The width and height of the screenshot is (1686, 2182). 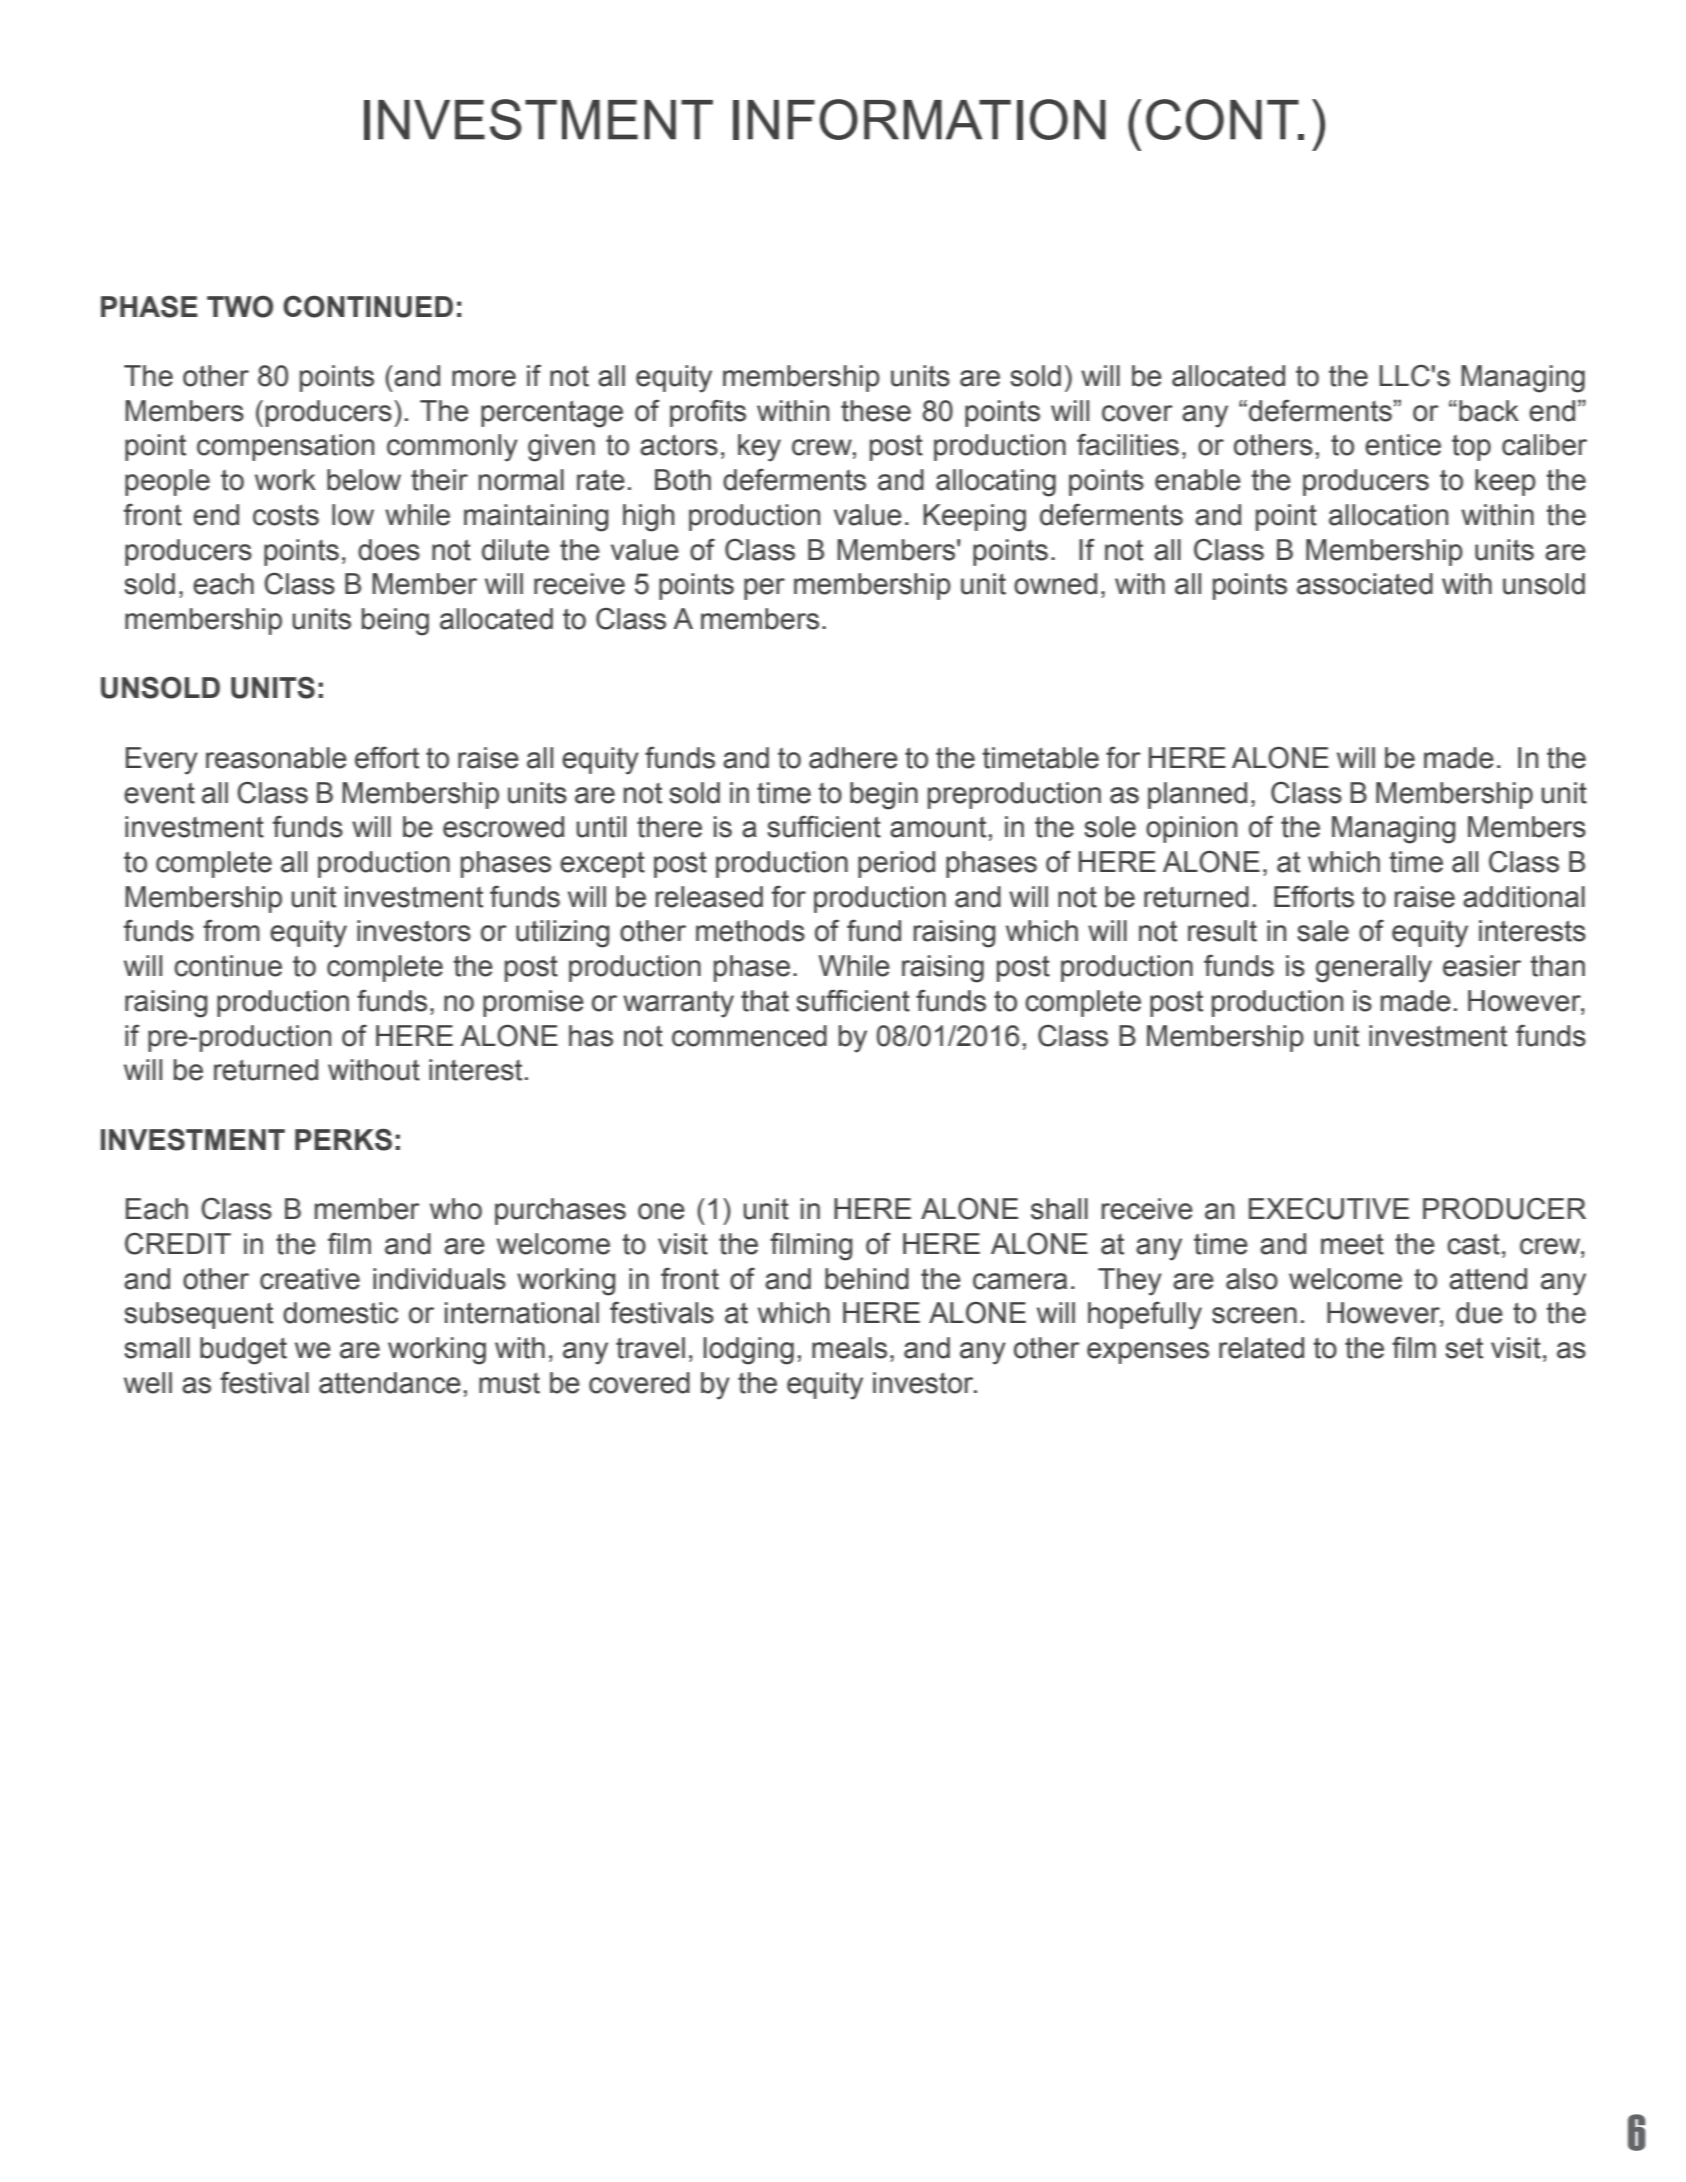 I want to click on planned, so click(x=1197, y=795).
